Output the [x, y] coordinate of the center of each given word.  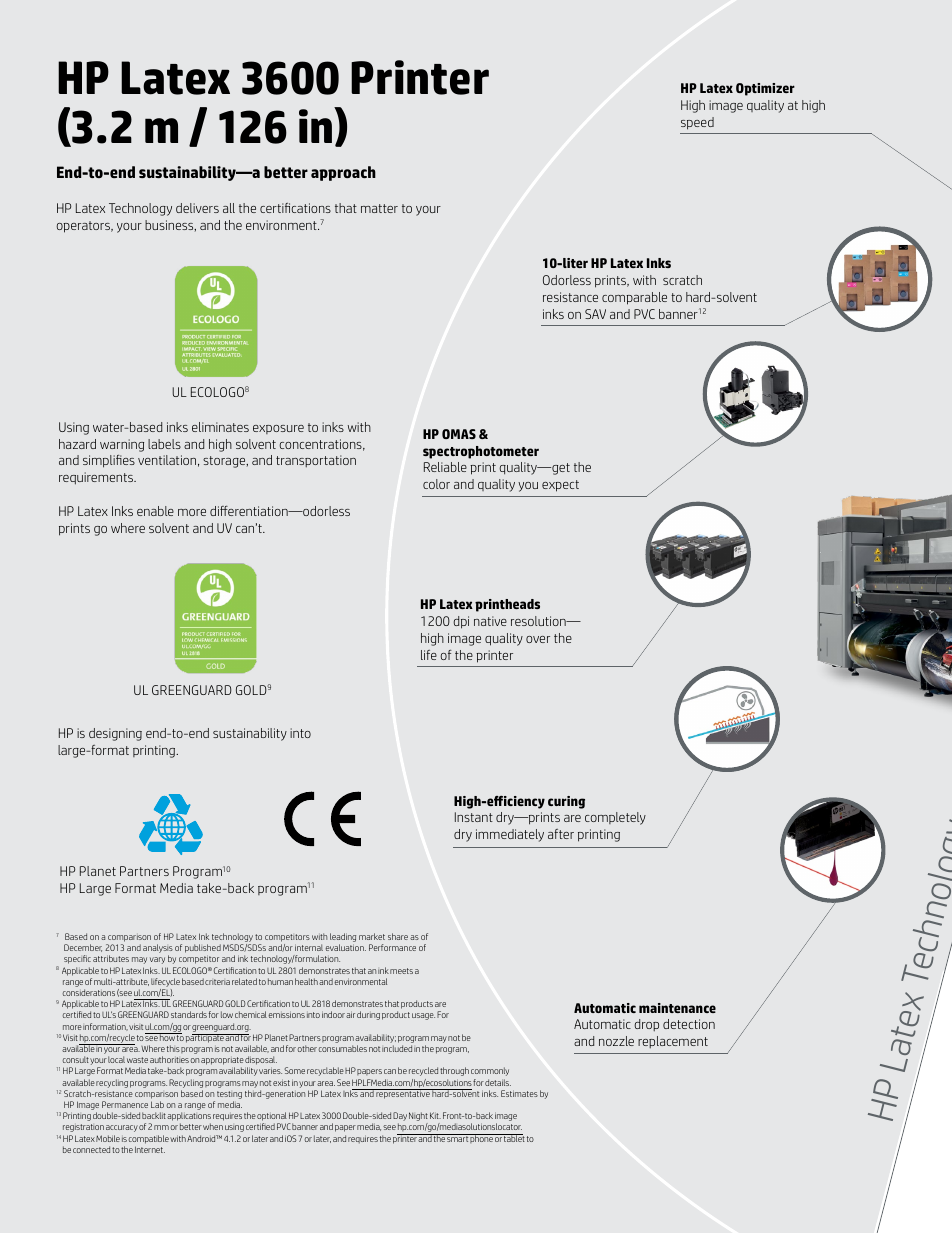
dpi [461, 622]
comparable [634, 298]
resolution [539, 621]
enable [155, 511]
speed [697, 123]
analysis [158, 950]
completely [615, 818]
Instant [474, 817]
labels [164, 444]
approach [343, 173]
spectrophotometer [481, 452]
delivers [197, 208]
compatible [148, 1139]
